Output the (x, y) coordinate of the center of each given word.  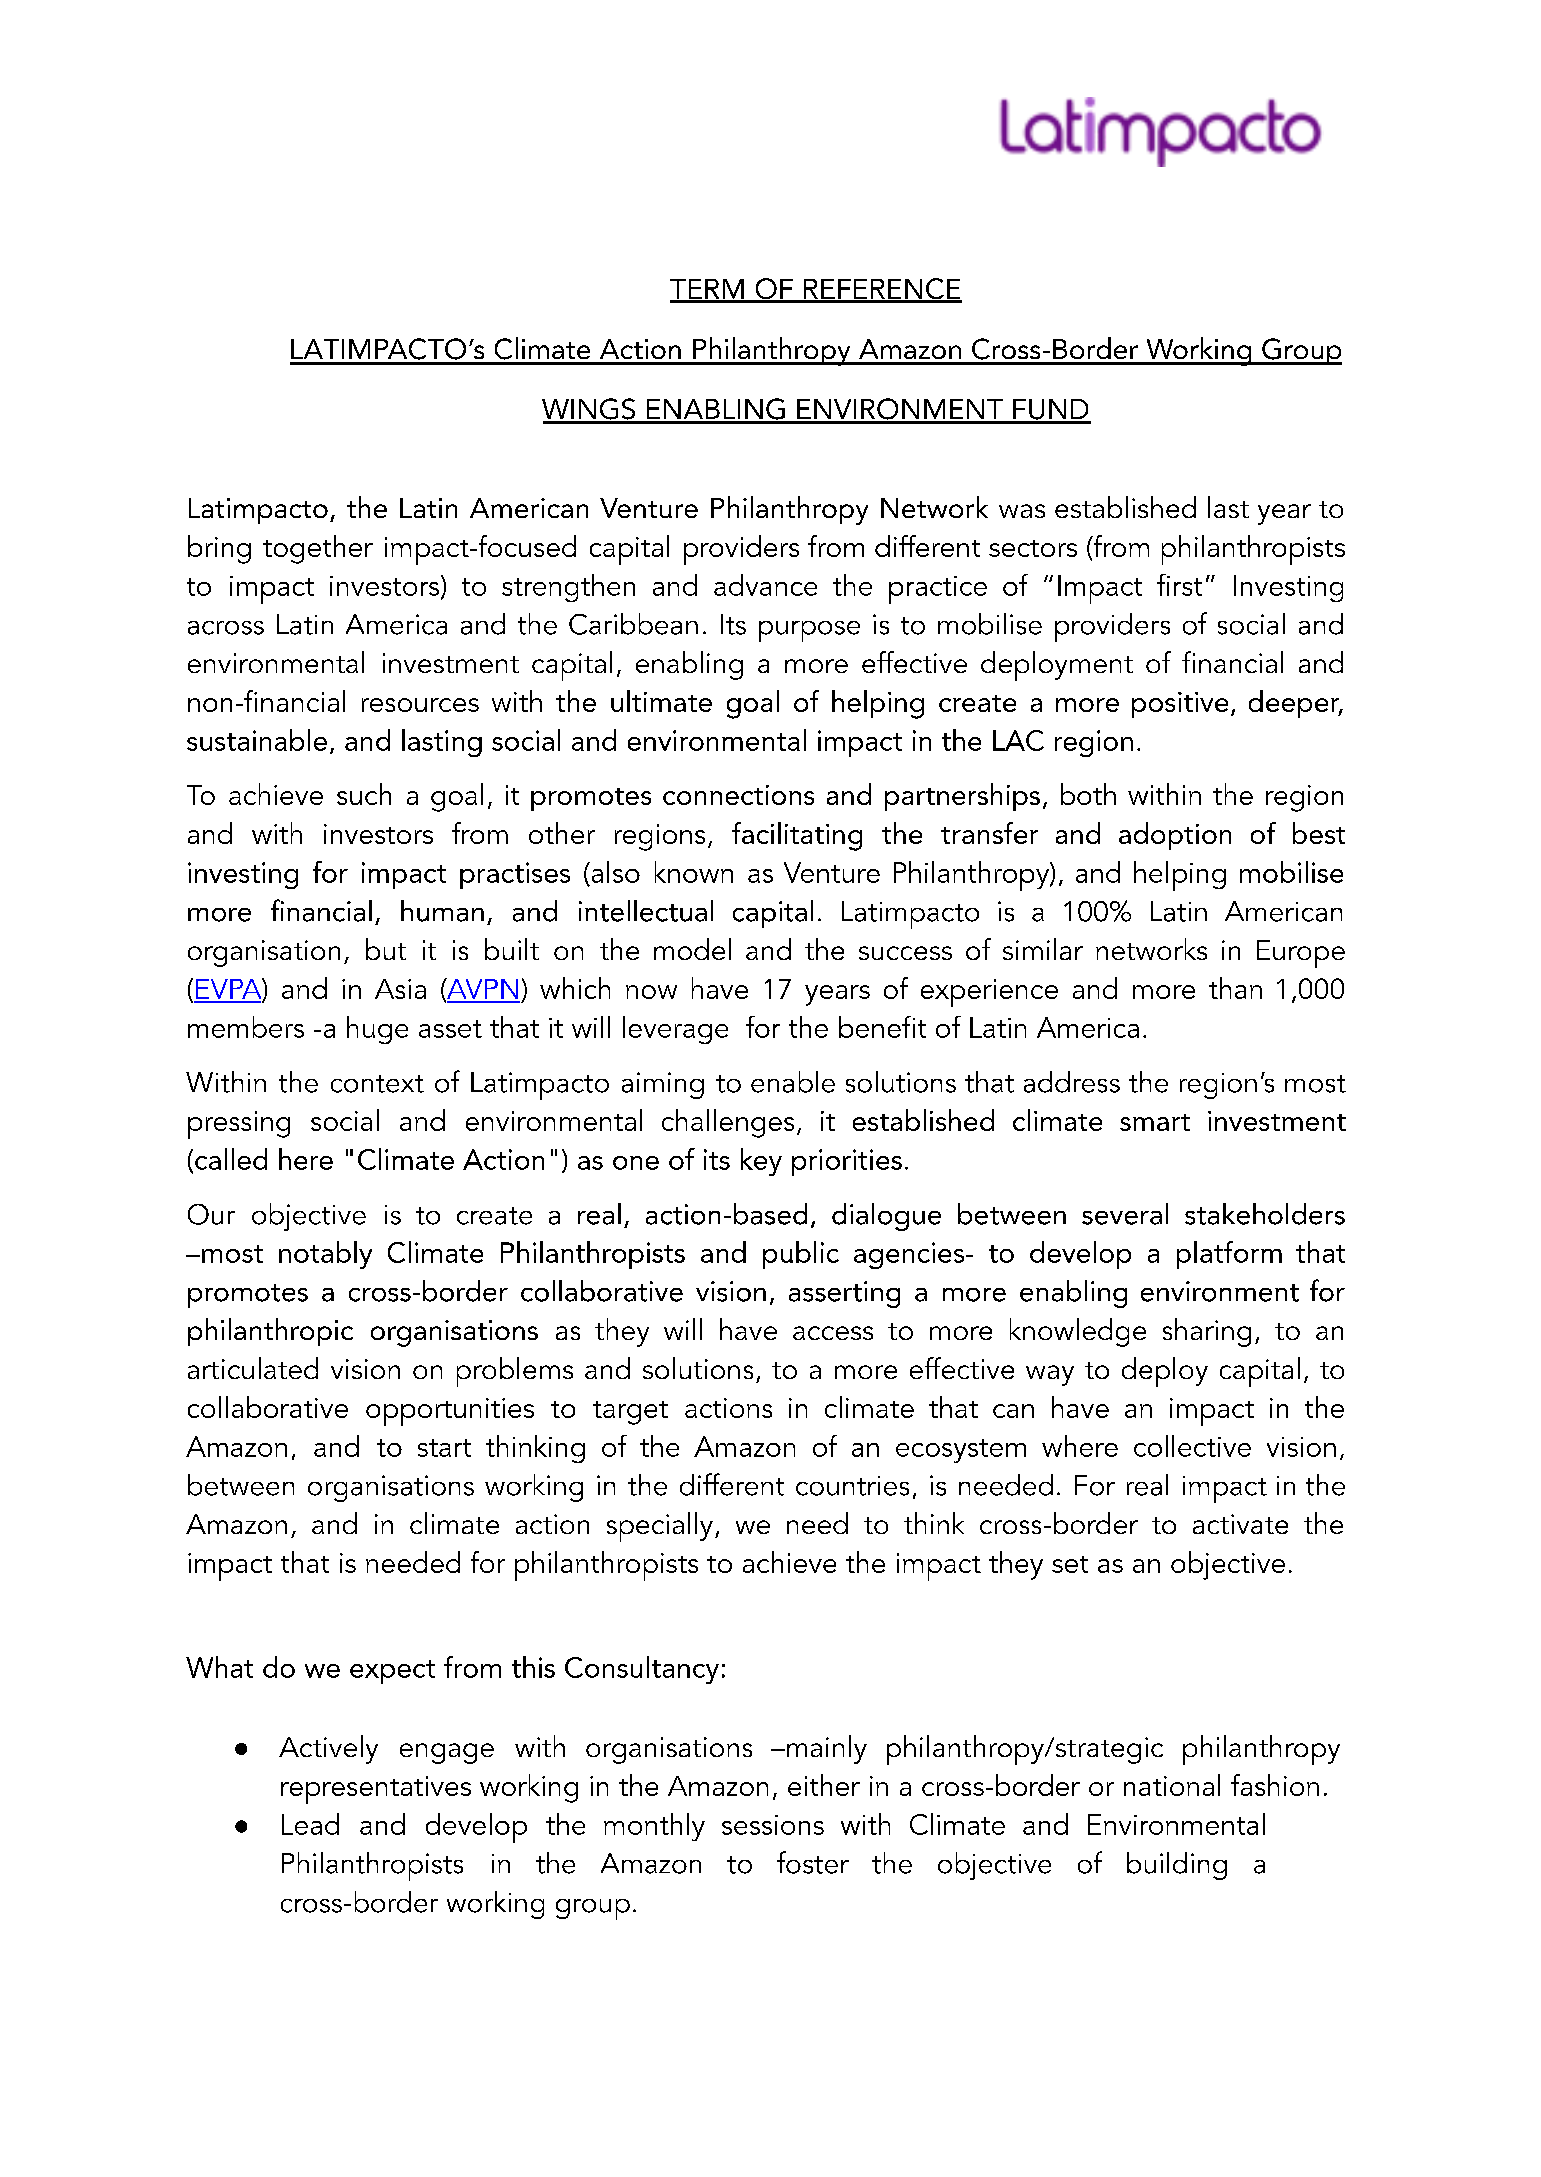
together (318, 549)
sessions (773, 1825)
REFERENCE (882, 290)
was (1022, 511)
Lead (310, 1824)
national (1172, 1785)
